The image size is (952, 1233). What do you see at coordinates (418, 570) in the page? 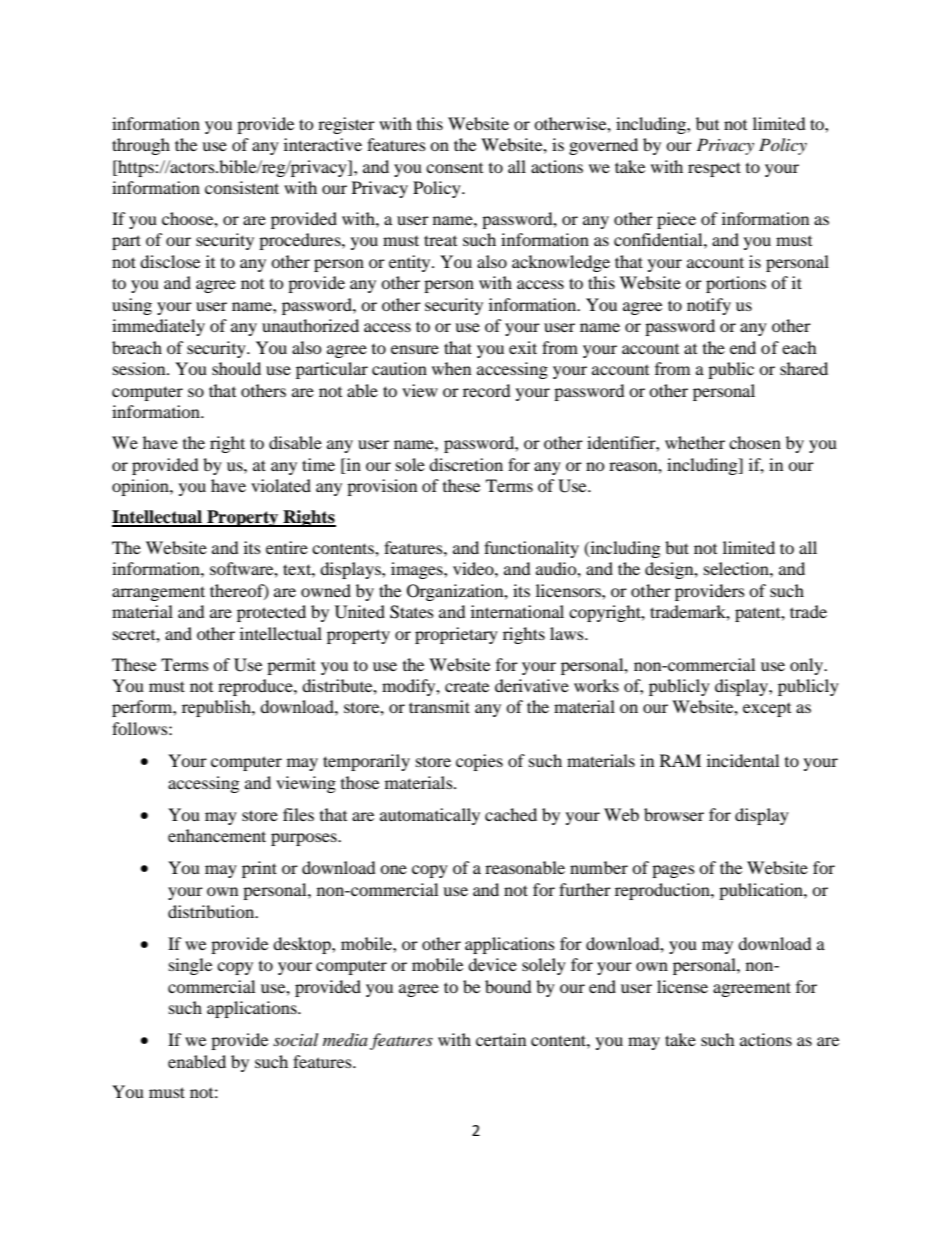
I see `images` at bounding box center [418, 570].
